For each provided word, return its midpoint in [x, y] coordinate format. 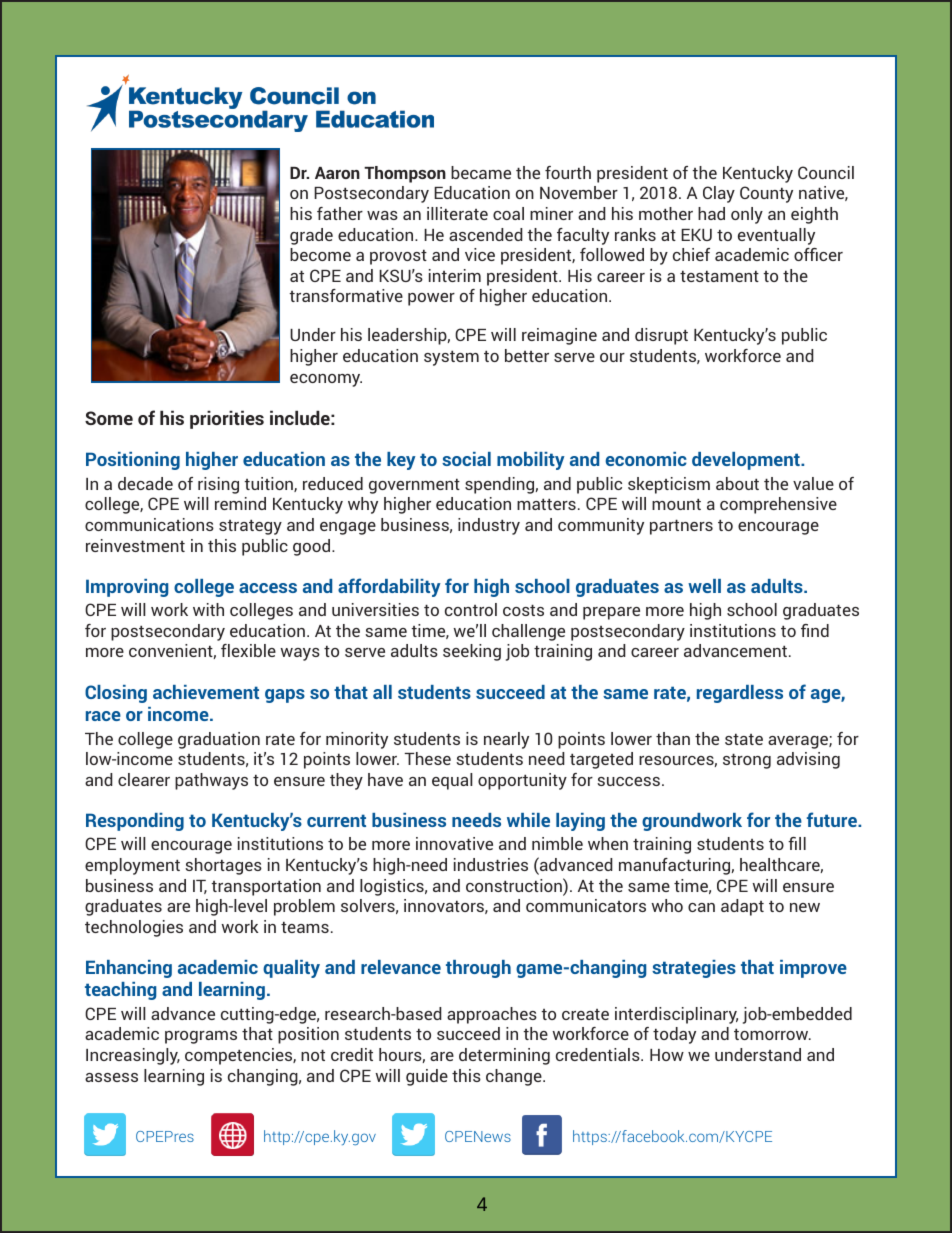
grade [311, 236]
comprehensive [778, 505]
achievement [206, 692]
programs [201, 1037]
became [481, 172]
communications [149, 524]
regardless [740, 694]
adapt [742, 907]
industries [491, 864]
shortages [223, 866]
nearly [506, 740]
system [451, 358]
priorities [227, 419]
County [766, 194]
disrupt [661, 336]
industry [489, 526]
